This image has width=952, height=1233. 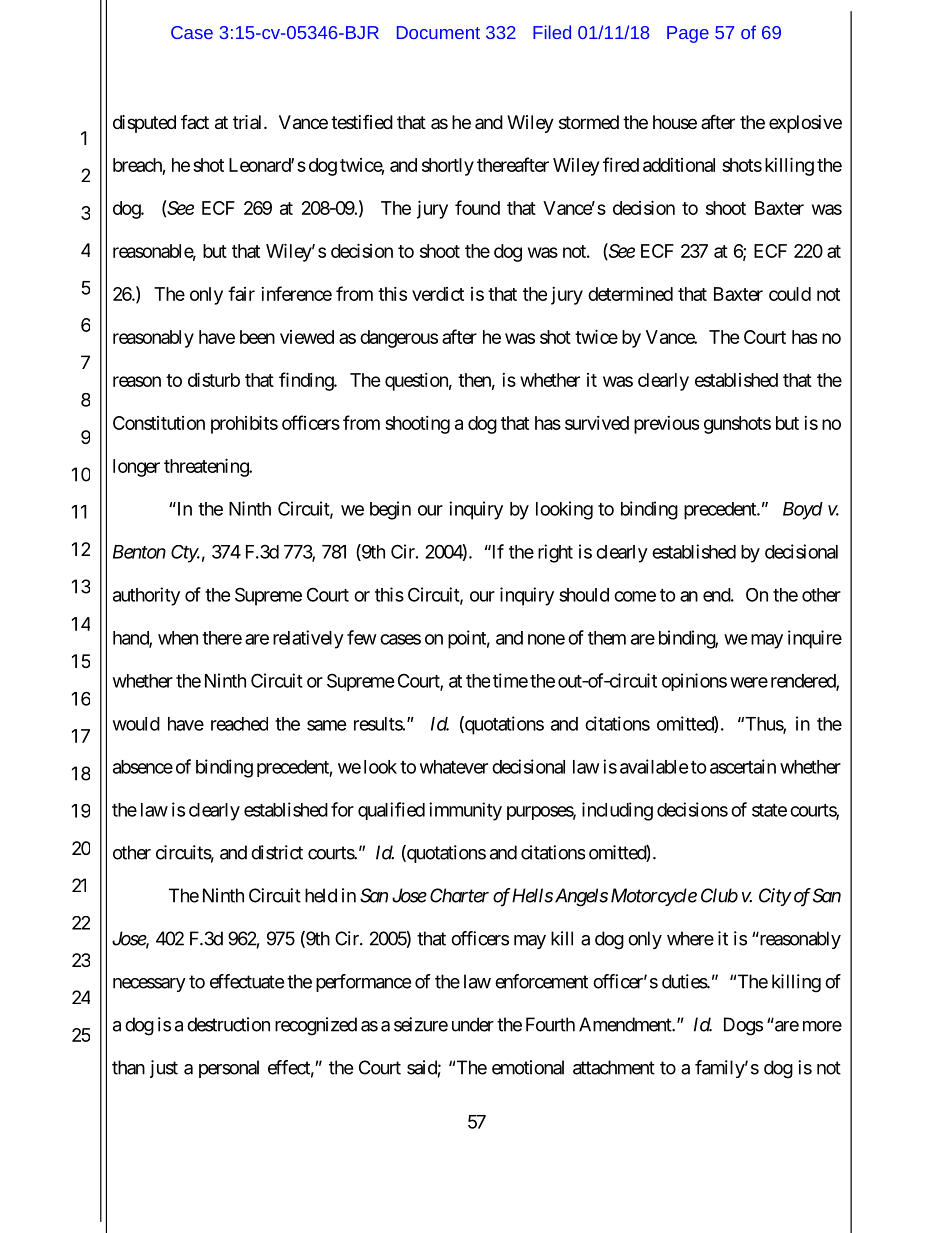 What do you see at coordinates (195, 122) in the image?
I see `fact` at bounding box center [195, 122].
